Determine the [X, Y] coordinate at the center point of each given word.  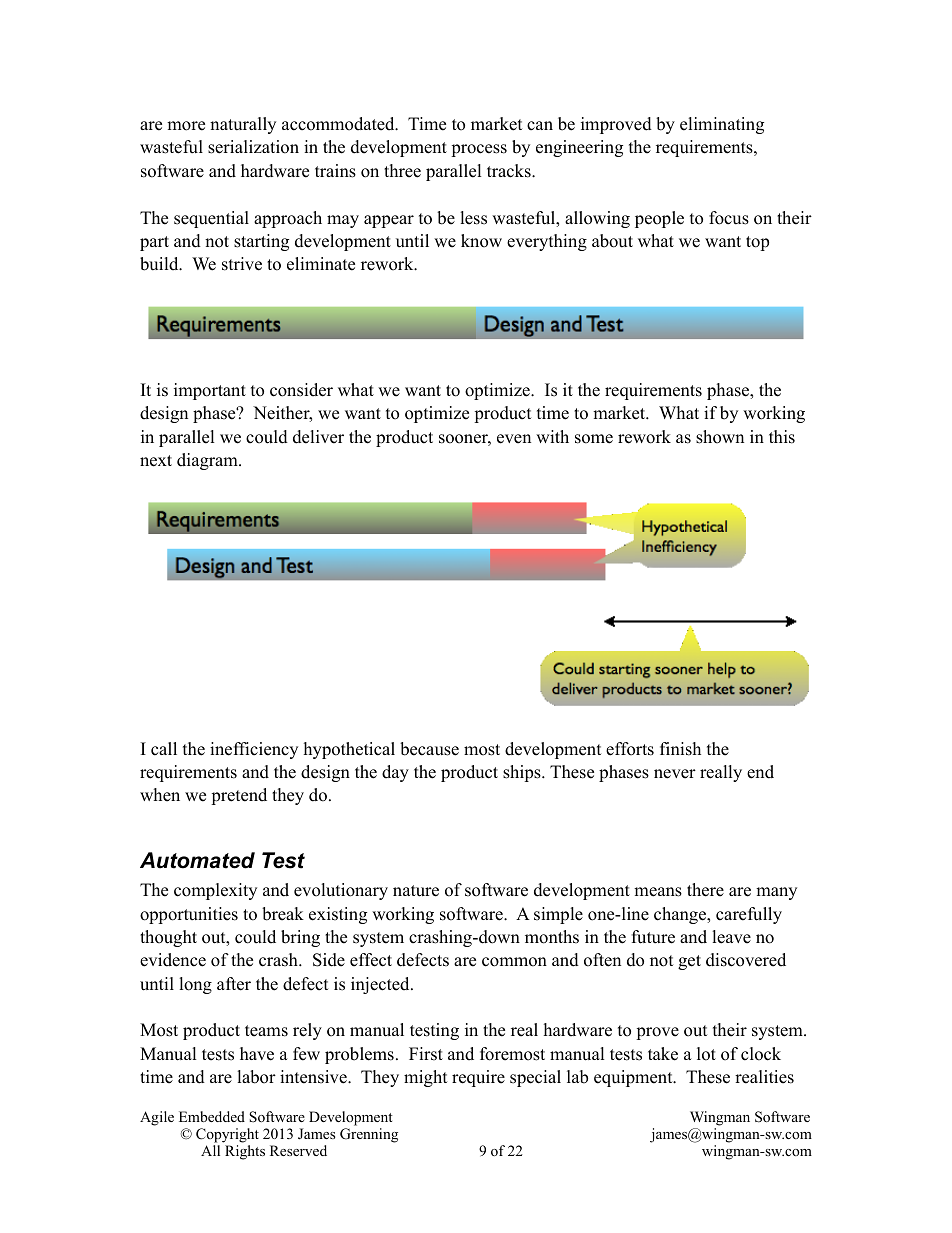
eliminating [722, 125]
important [210, 391]
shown [720, 437]
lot [706, 1054]
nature [416, 891]
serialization [253, 147]
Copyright [227, 1135]
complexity [215, 891]
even [514, 439]
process [479, 150]
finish [680, 749]
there [705, 890]
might [426, 1078]
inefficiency [254, 750]
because [429, 749]
